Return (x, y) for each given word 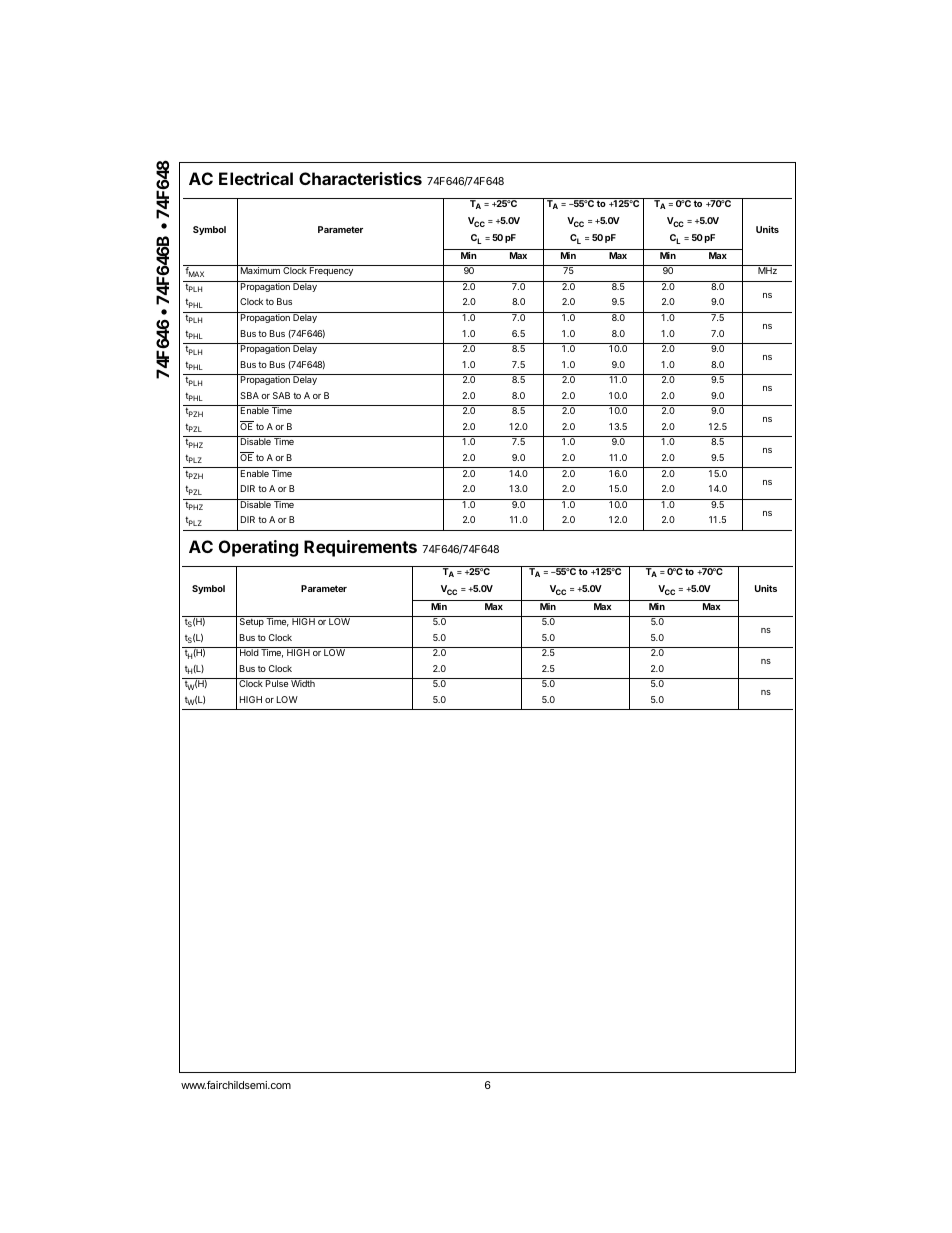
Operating (258, 548)
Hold (249, 652)
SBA (249, 395)
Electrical (256, 178)
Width (303, 683)
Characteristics (360, 178)
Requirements (360, 548)
